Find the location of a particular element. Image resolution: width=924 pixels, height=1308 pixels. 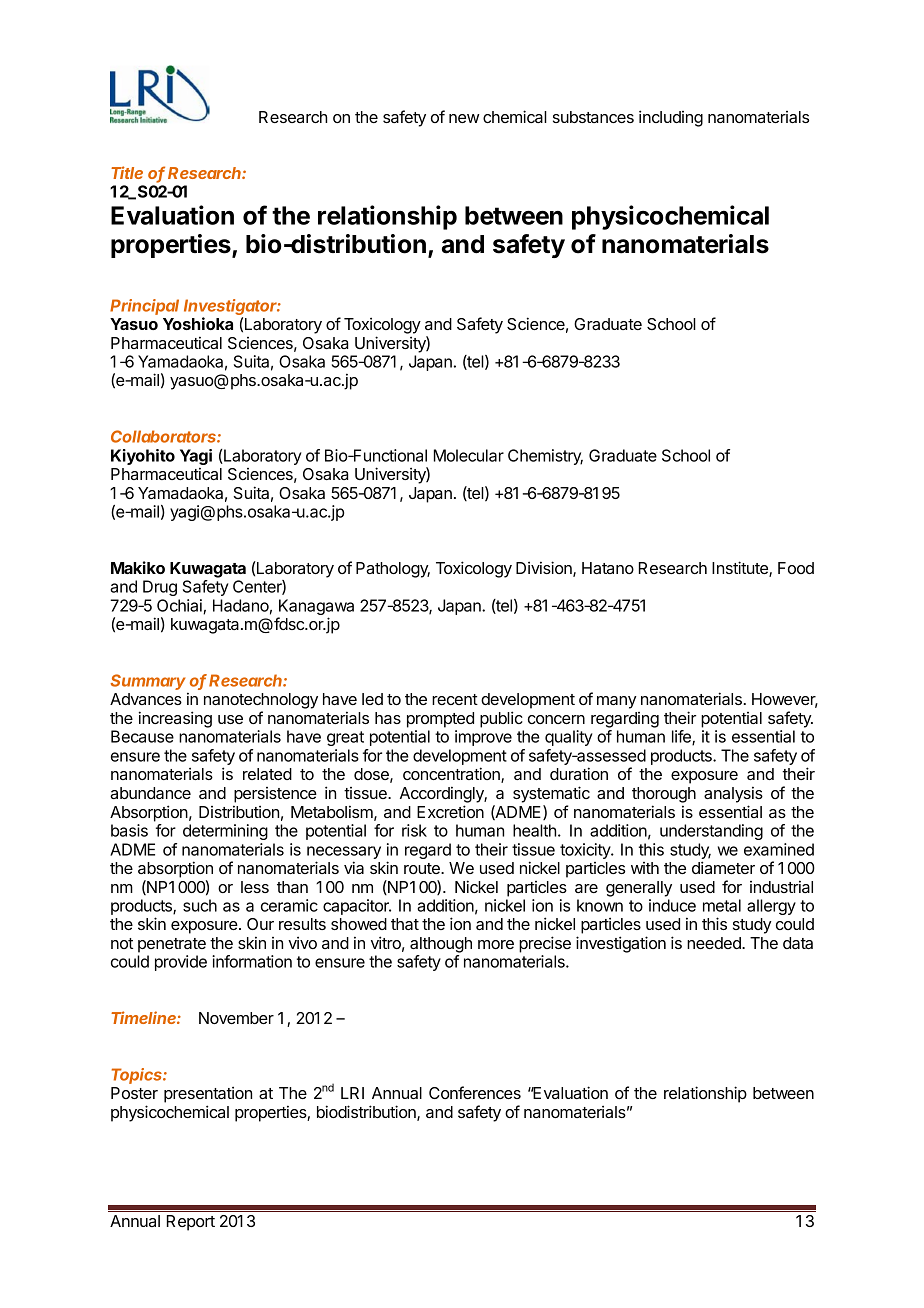

needed is located at coordinates (715, 943).
